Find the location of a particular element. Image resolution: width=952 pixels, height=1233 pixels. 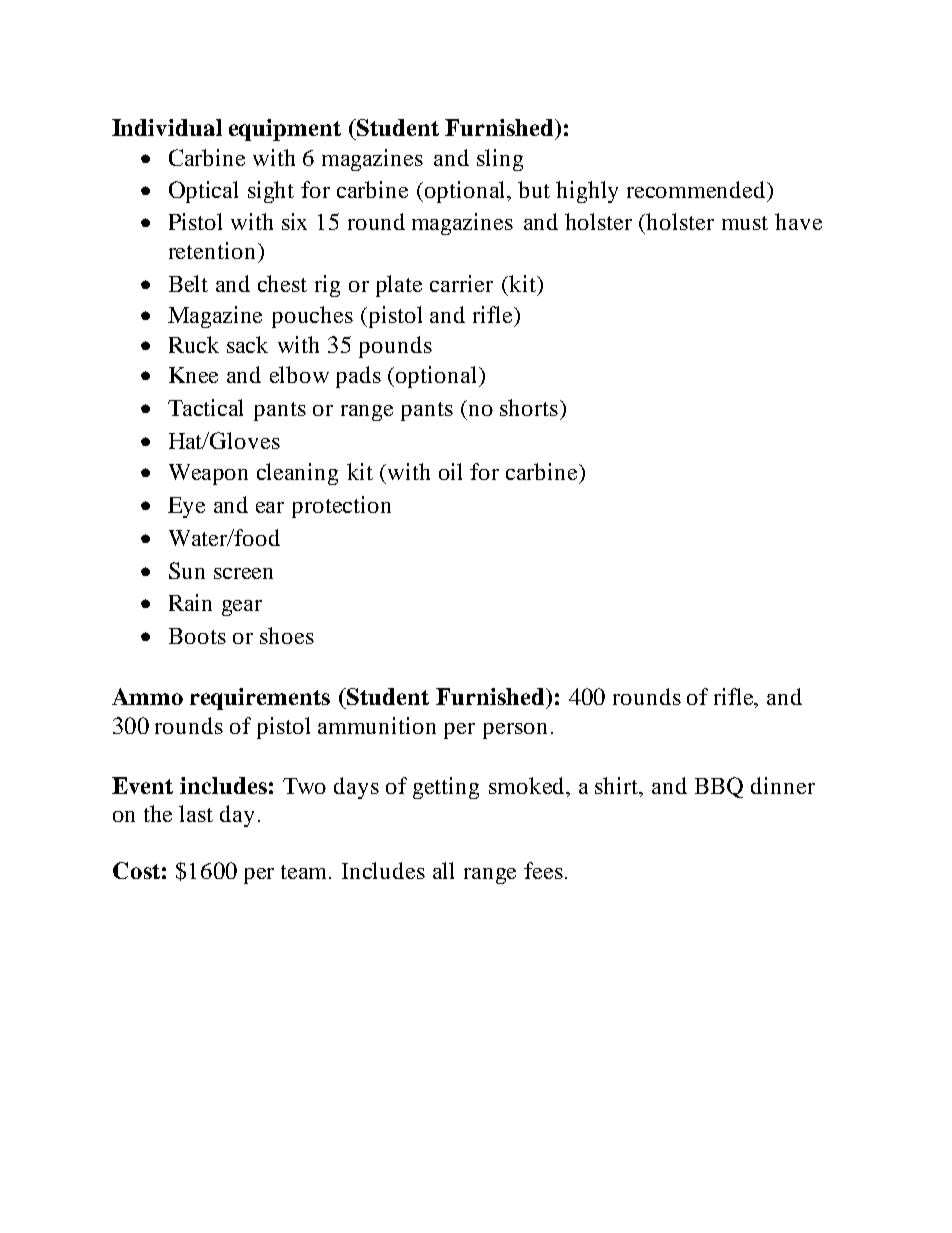

shorts is located at coordinates (529, 407).
